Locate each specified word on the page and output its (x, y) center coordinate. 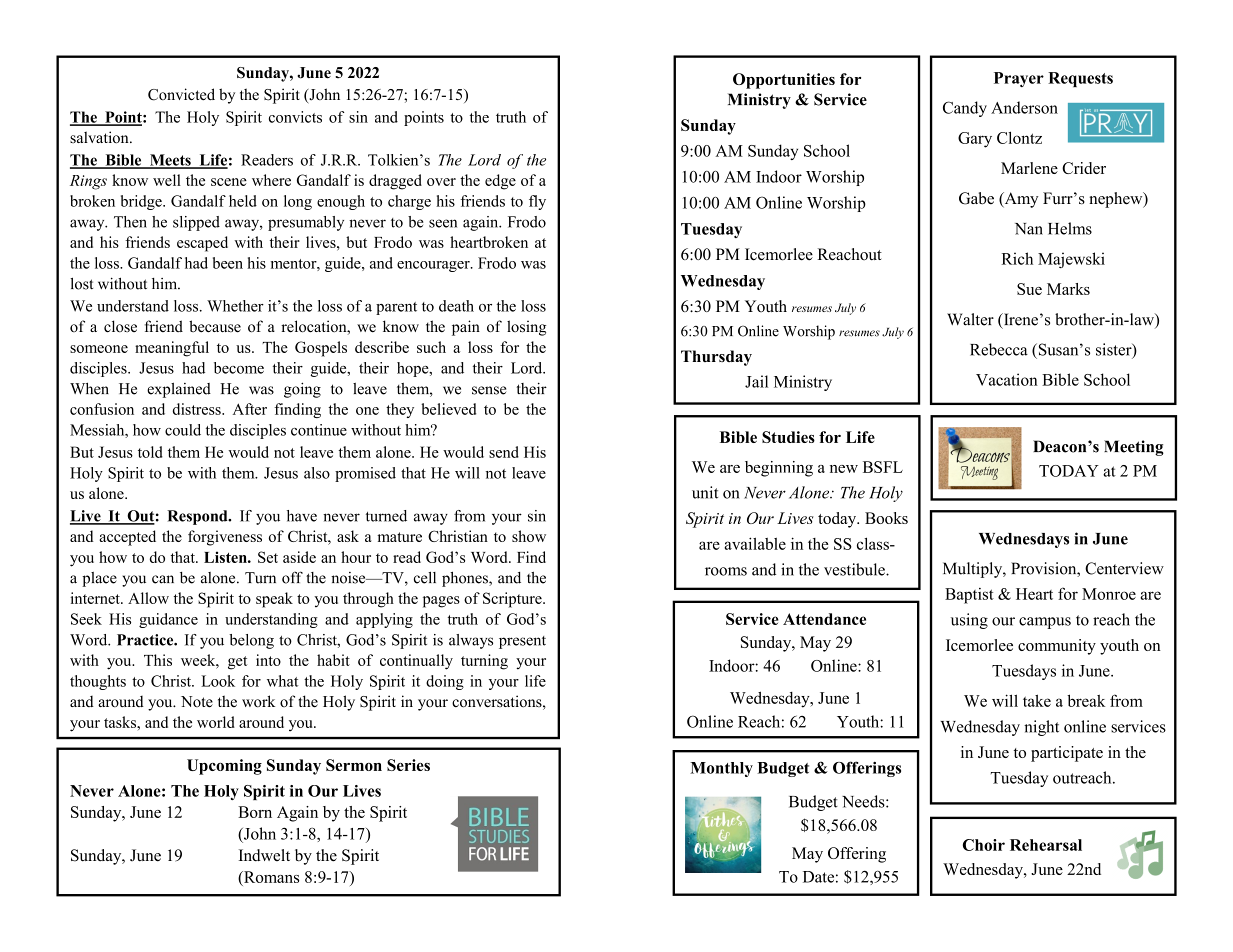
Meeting (1134, 448)
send (504, 452)
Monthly (721, 769)
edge (500, 182)
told (150, 452)
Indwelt (264, 855)
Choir (984, 845)
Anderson (1024, 107)
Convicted (181, 94)
